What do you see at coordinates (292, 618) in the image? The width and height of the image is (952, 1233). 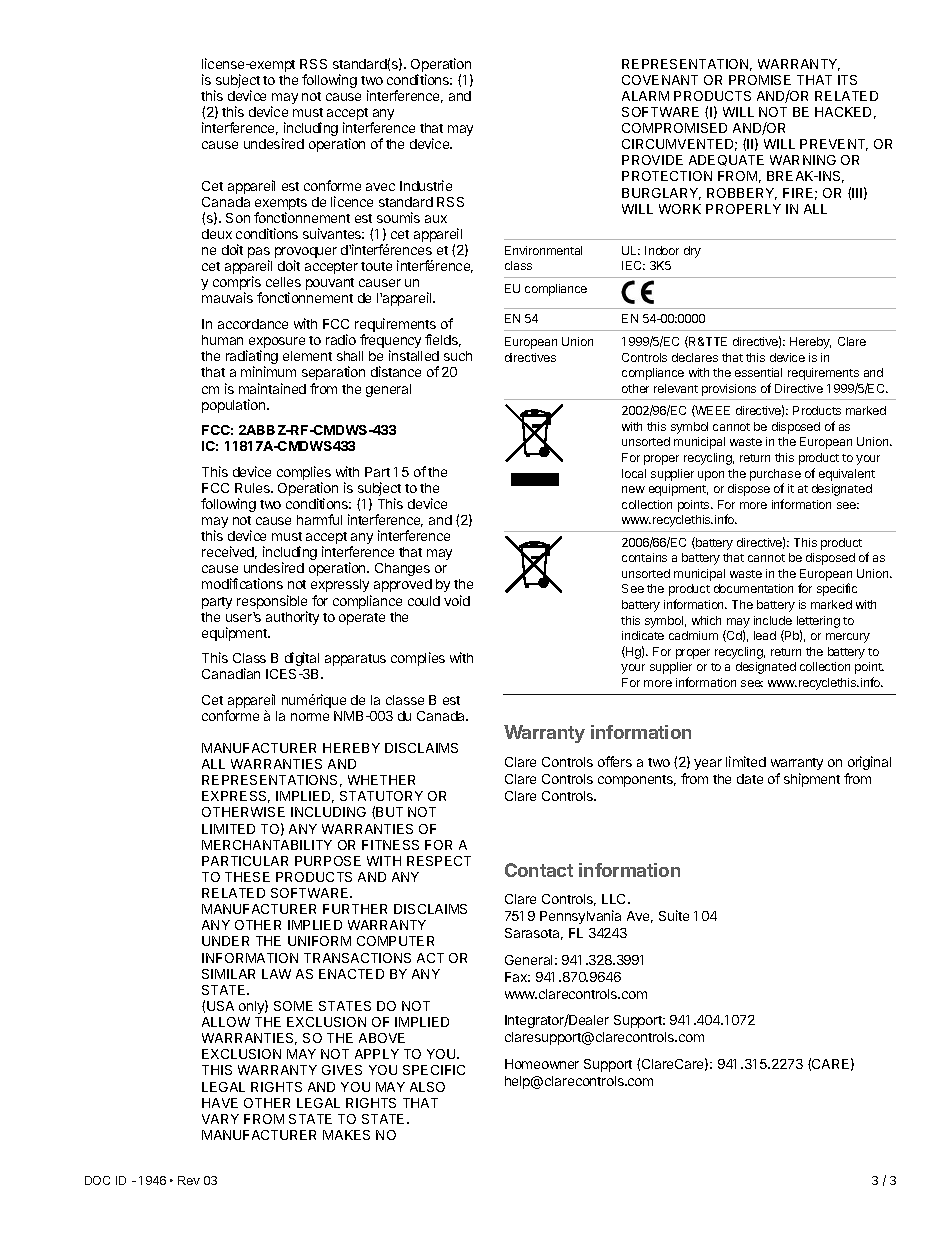 I see `authority` at bounding box center [292, 618].
